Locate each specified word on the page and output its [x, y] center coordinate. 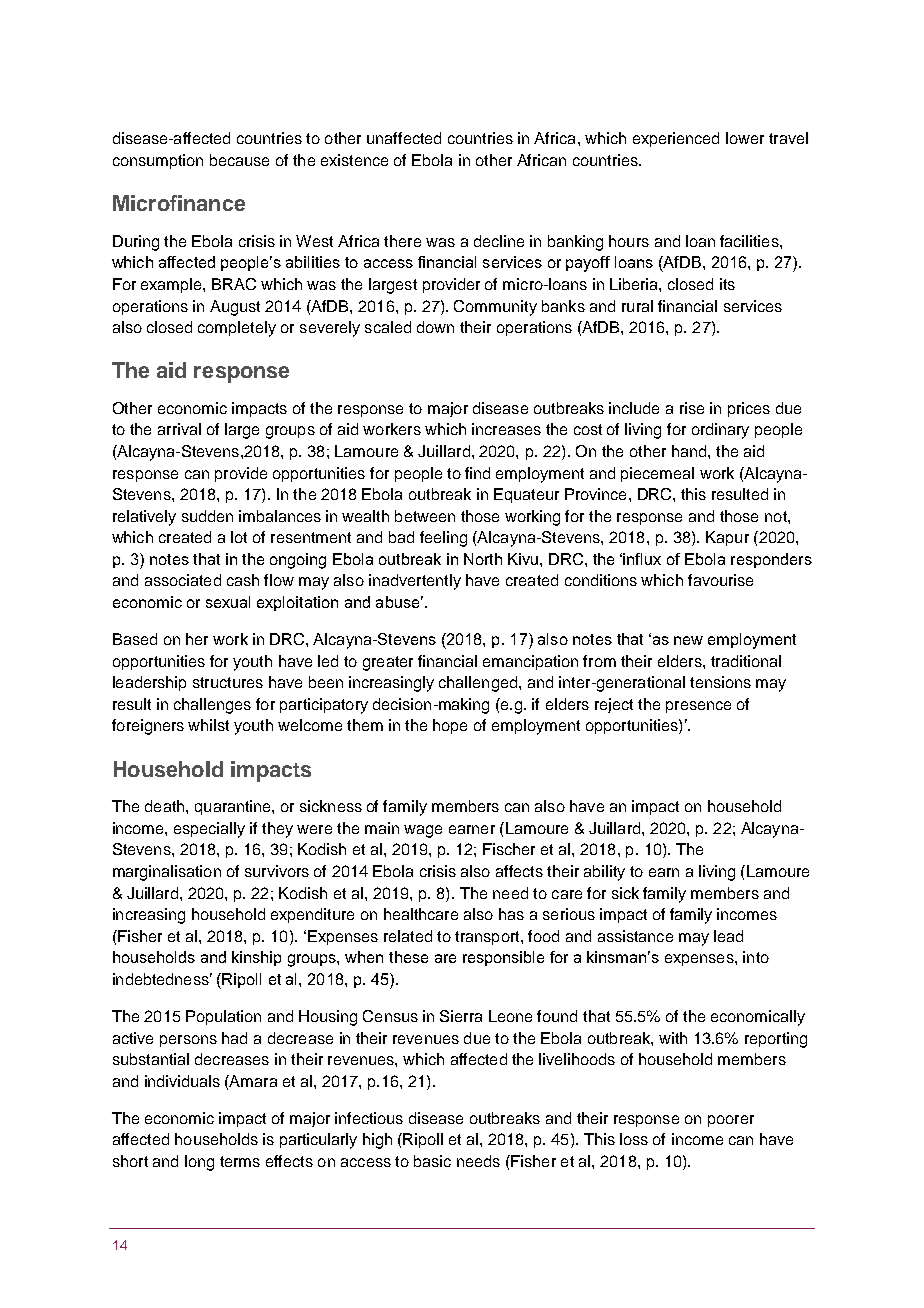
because [239, 160]
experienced [676, 139]
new [688, 640]
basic [432, 1161]
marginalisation [167, 873]
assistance [635, 936]
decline [499, 241]
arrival [179, 429]
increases [506, 429]
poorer [731, 1121]
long [199, 1163]
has [511, 914]
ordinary [720, 431]
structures [228, 682]
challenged [478, 684]
